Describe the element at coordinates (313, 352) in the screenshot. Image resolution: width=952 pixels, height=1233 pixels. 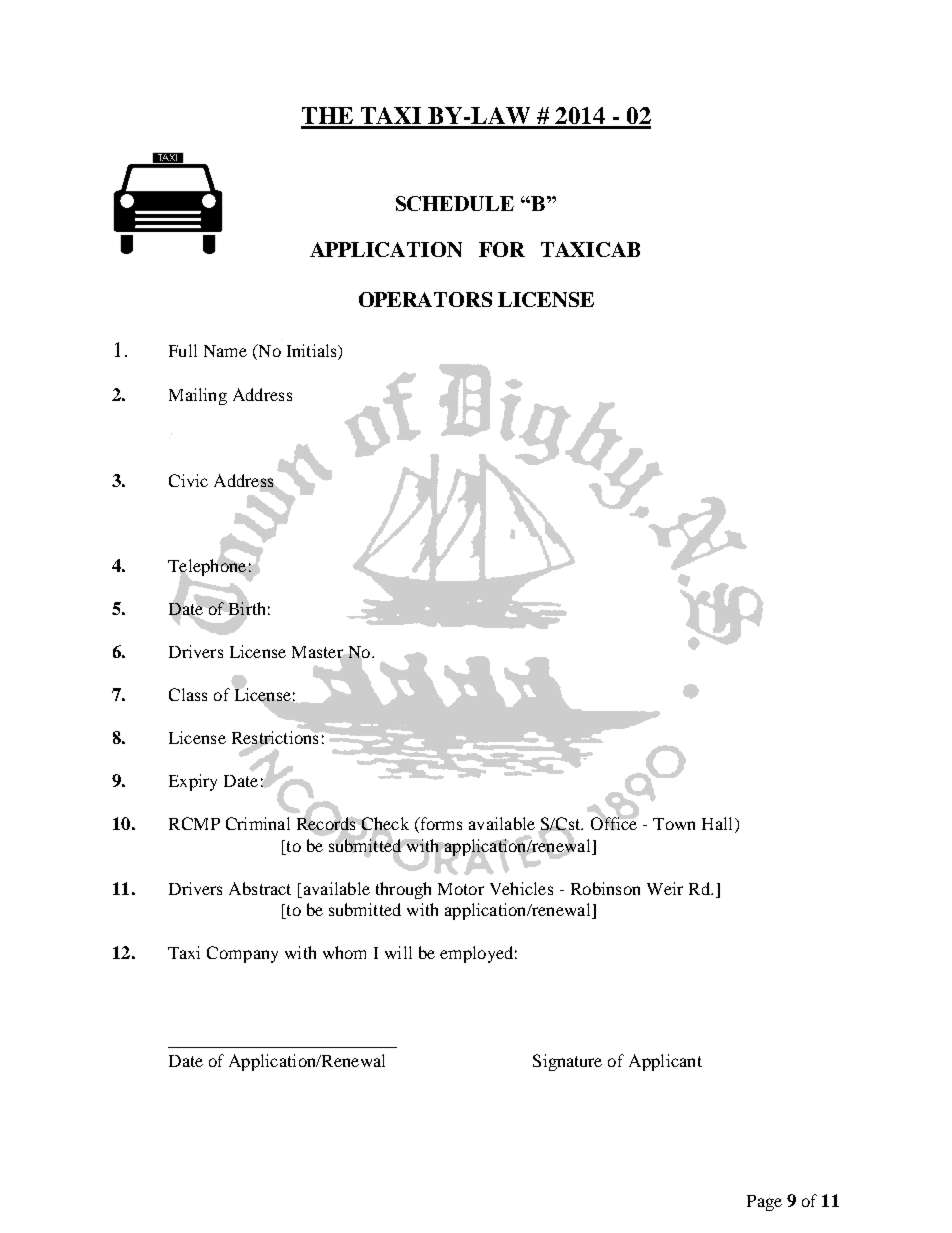
I see `Initials` at that location.
